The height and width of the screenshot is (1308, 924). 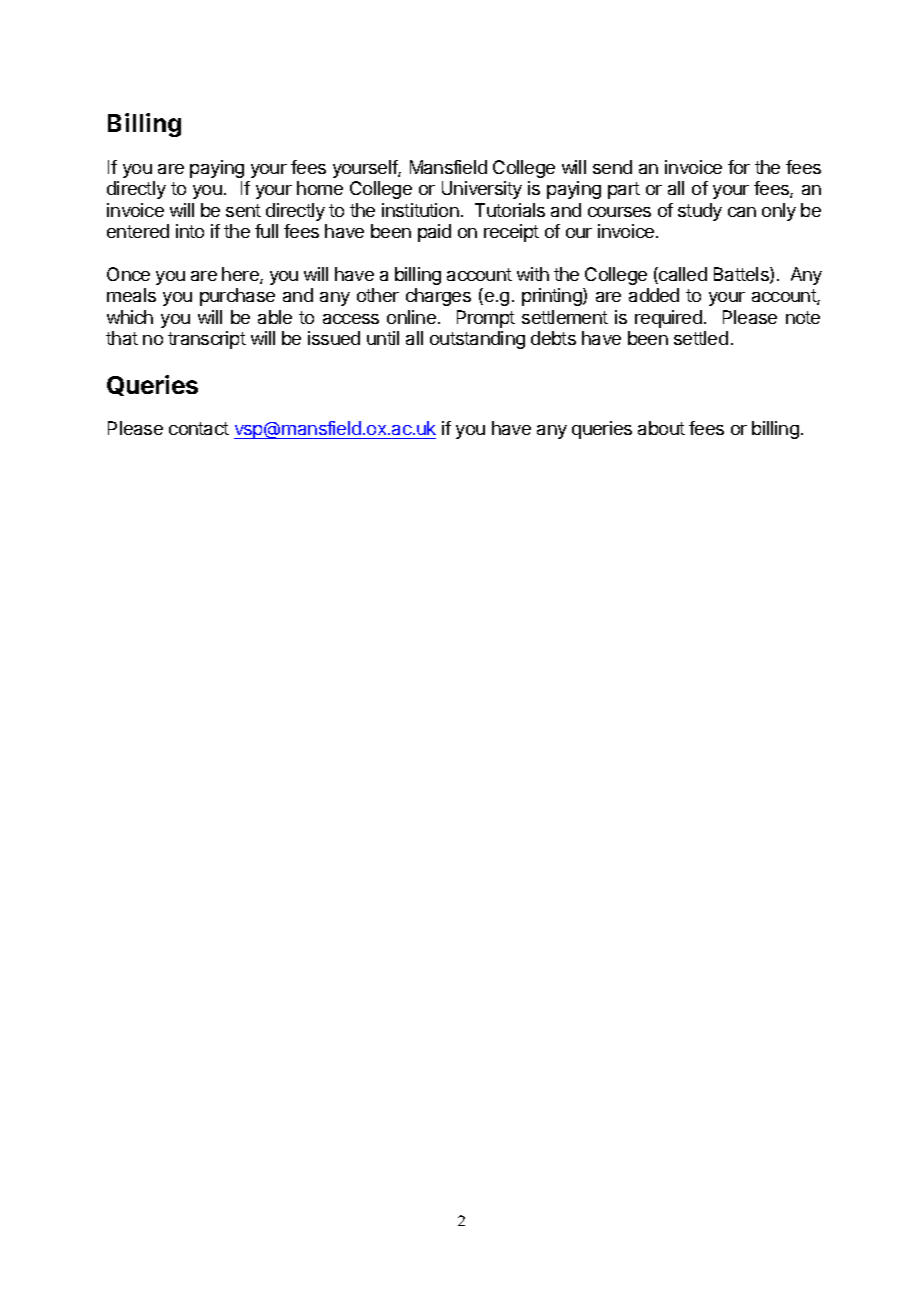 What do you see at coordinates (482, 190) in the screenshot?
I see `University` at bounding box center [482, 190].
